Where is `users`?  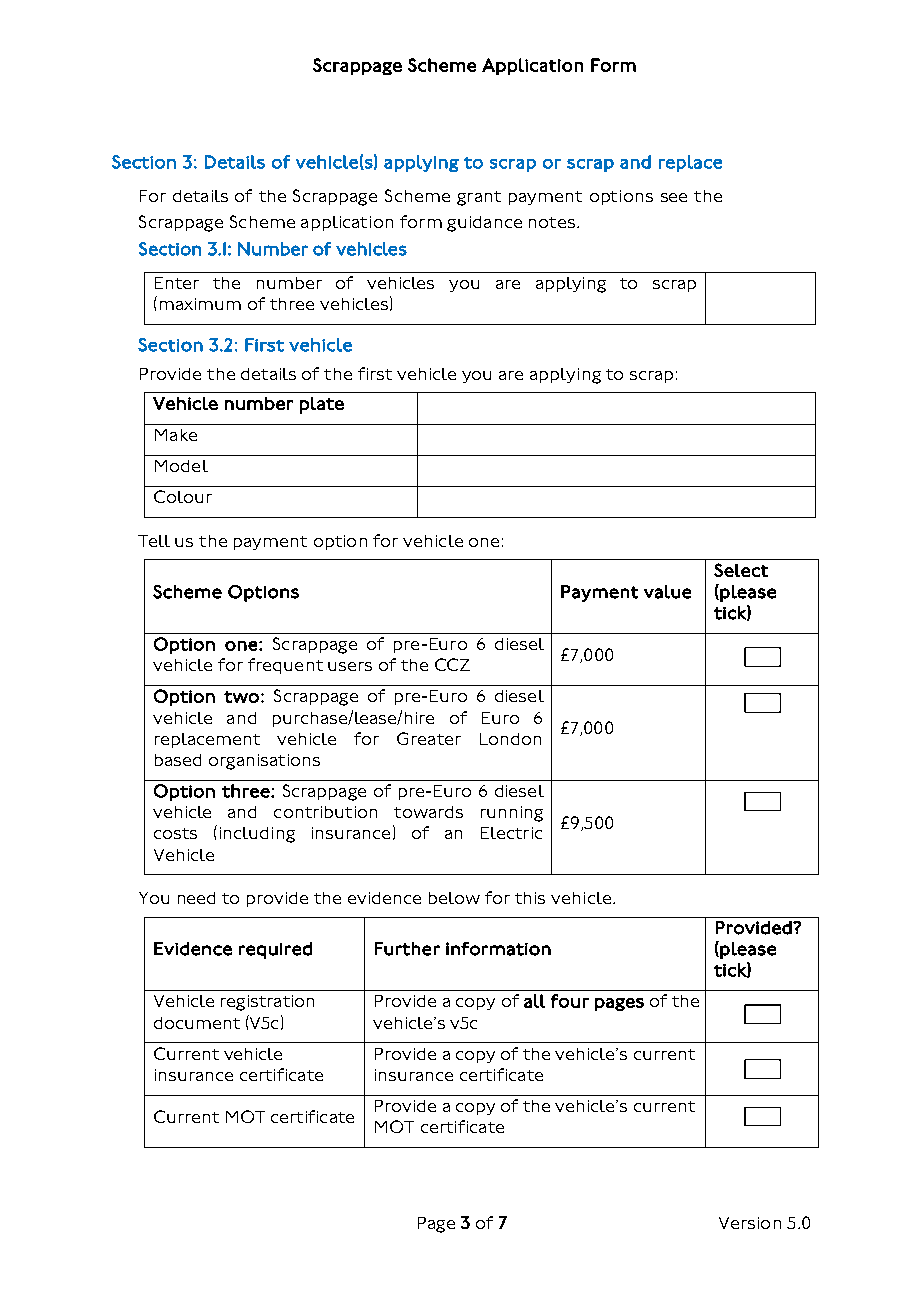
users is located at coordinates (350, 666).
